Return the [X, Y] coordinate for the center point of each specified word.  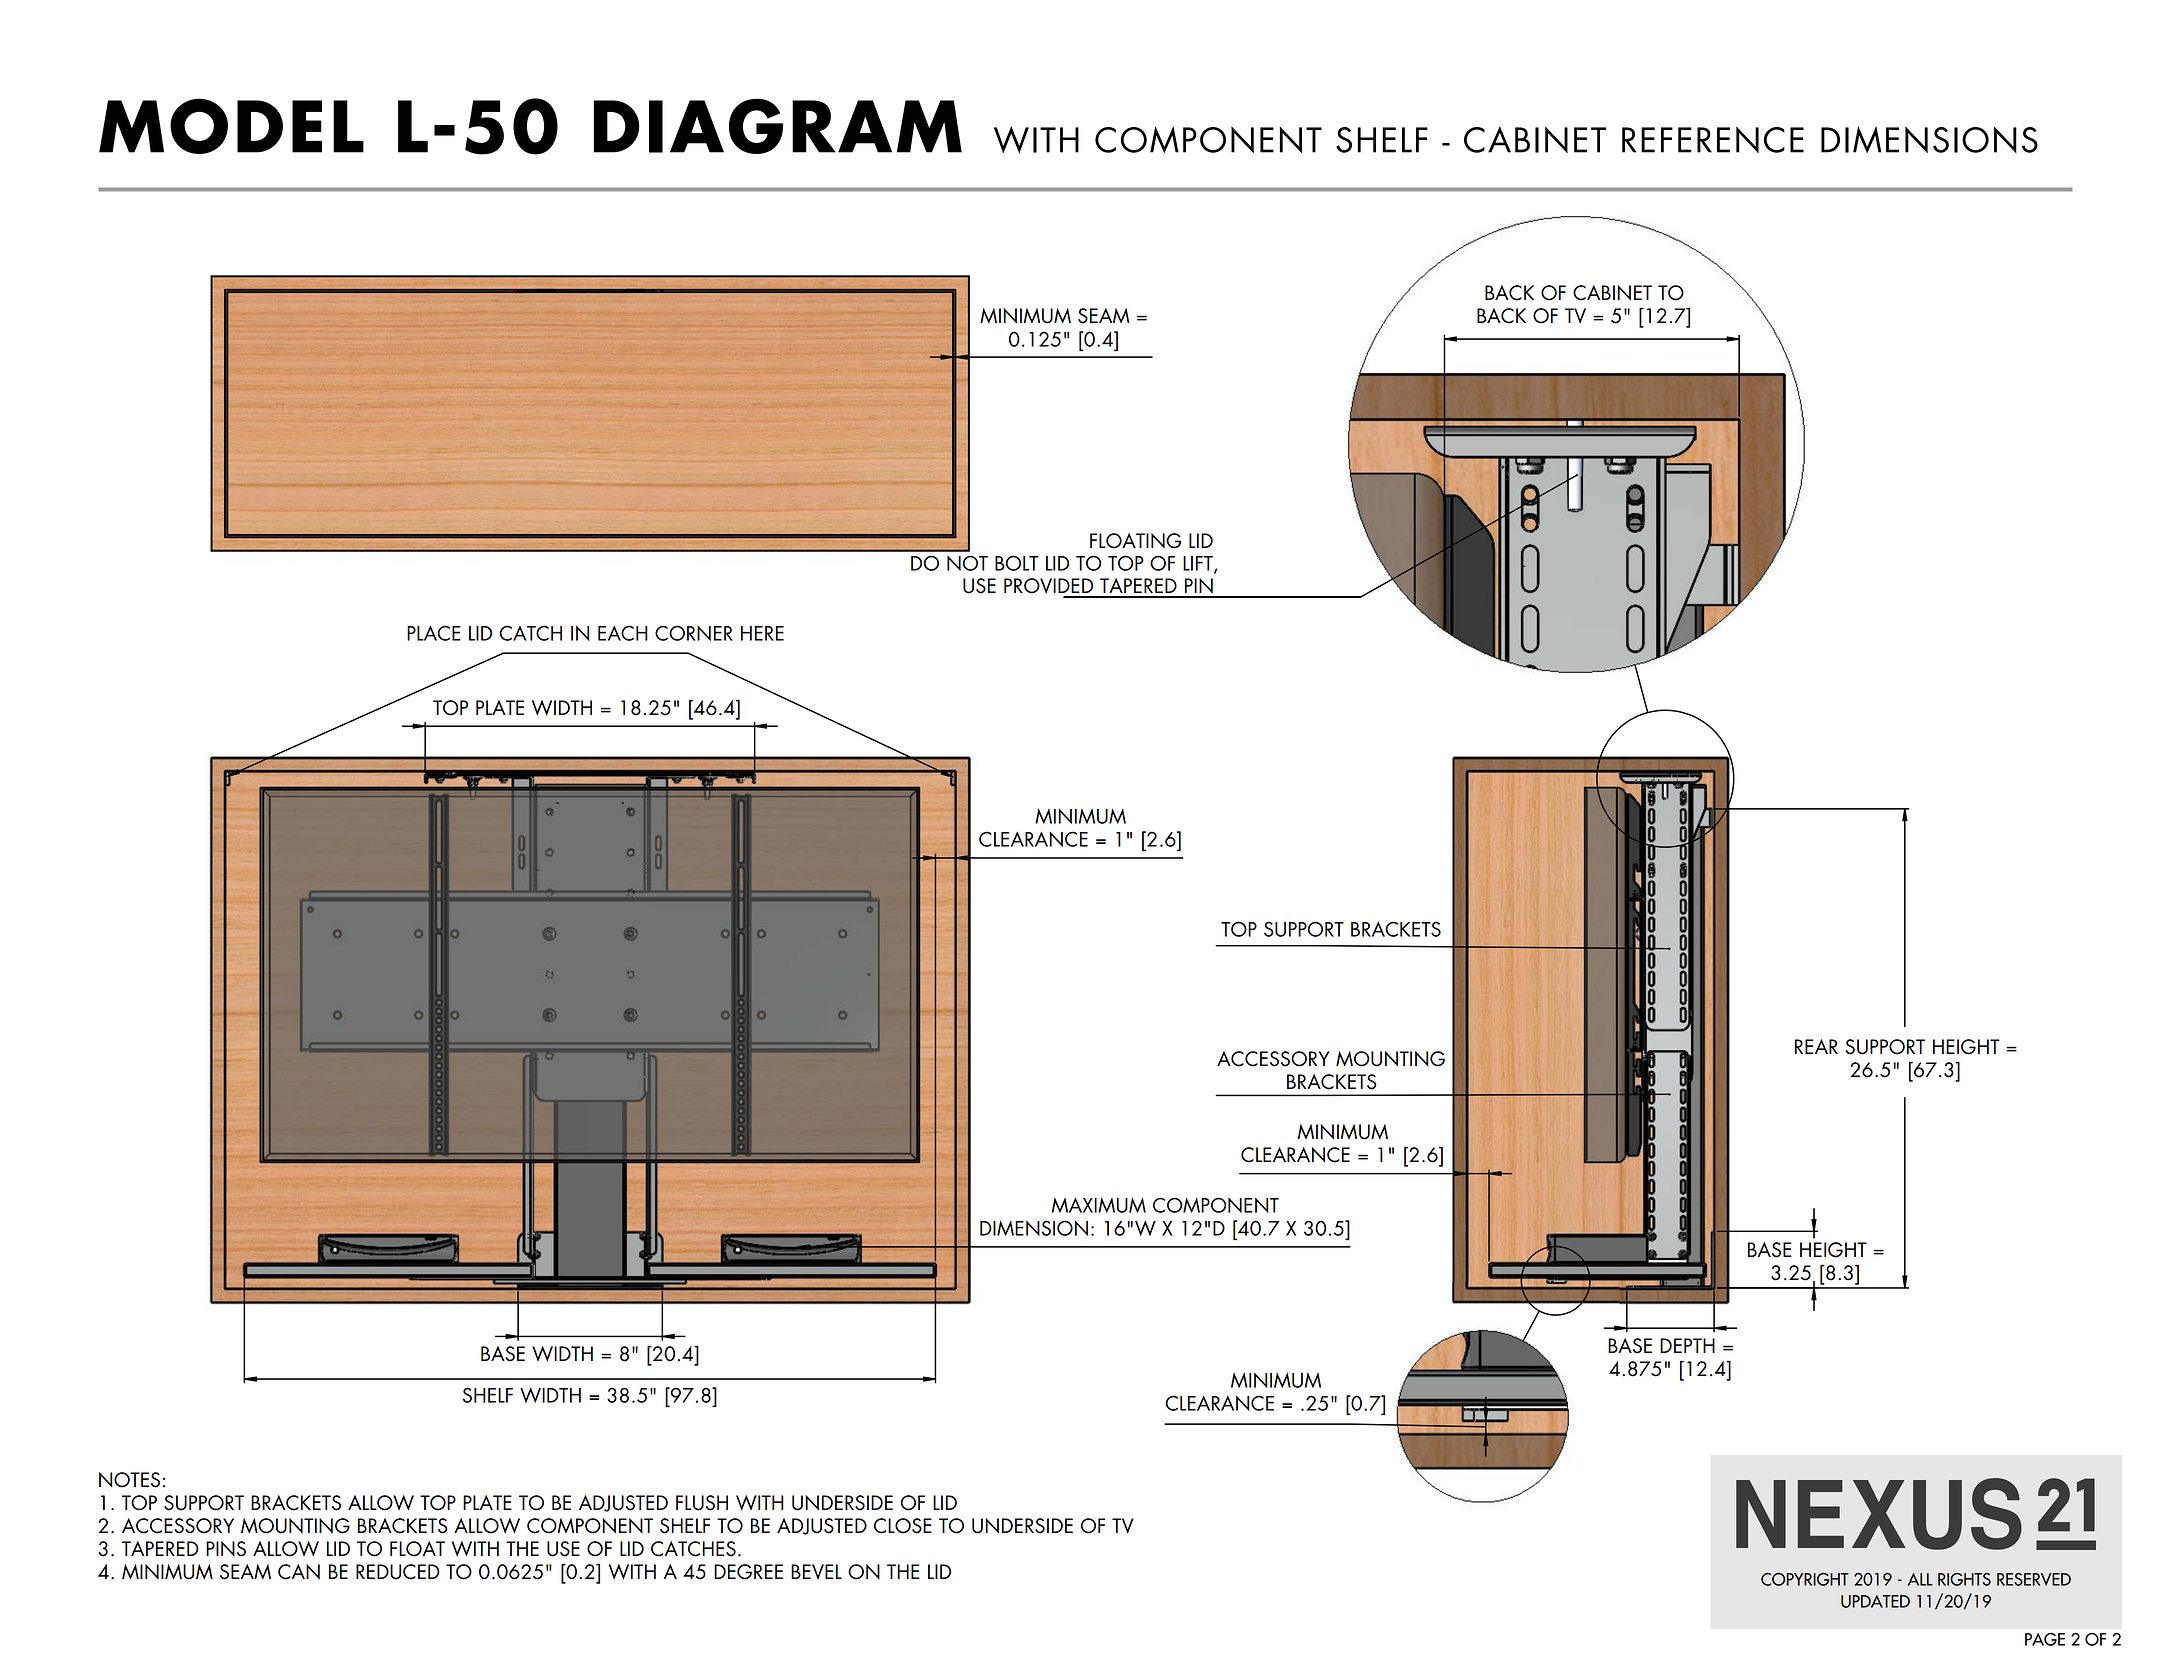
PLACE [434, 633]
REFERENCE [1713, 140]
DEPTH [1687, 1345]
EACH [623, 633]
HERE [762, 633]
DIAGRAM [777, 126]
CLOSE [903, 1526]
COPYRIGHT [1805, 1579]
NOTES [129, 1480]
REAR [1816, 1046]
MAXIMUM [1099, 1205]
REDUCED [398, 1572]
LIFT [1199, 564]
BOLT [1017, 563]
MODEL [231, 126]
